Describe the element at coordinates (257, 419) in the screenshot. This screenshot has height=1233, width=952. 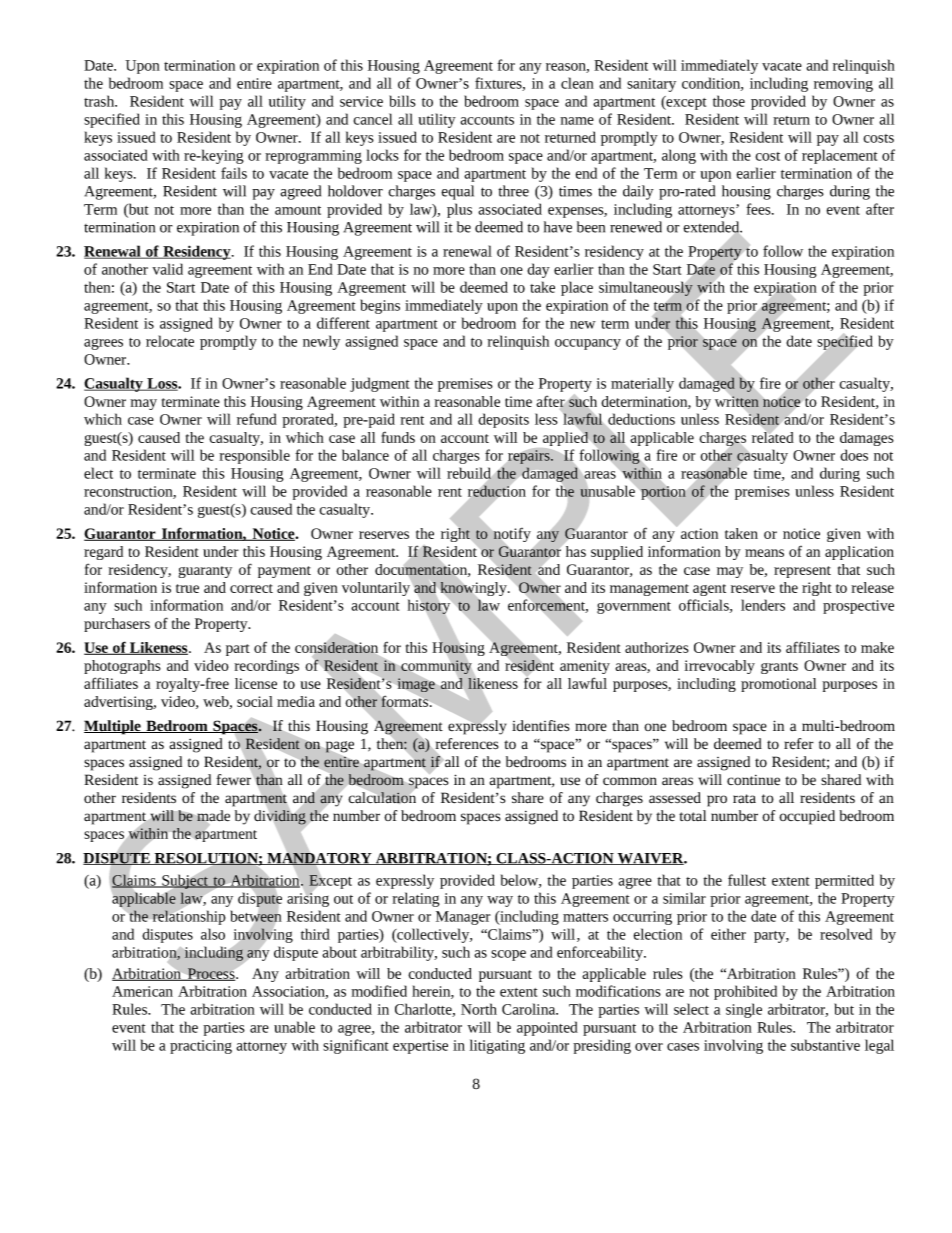
I see `refund` at that location.
